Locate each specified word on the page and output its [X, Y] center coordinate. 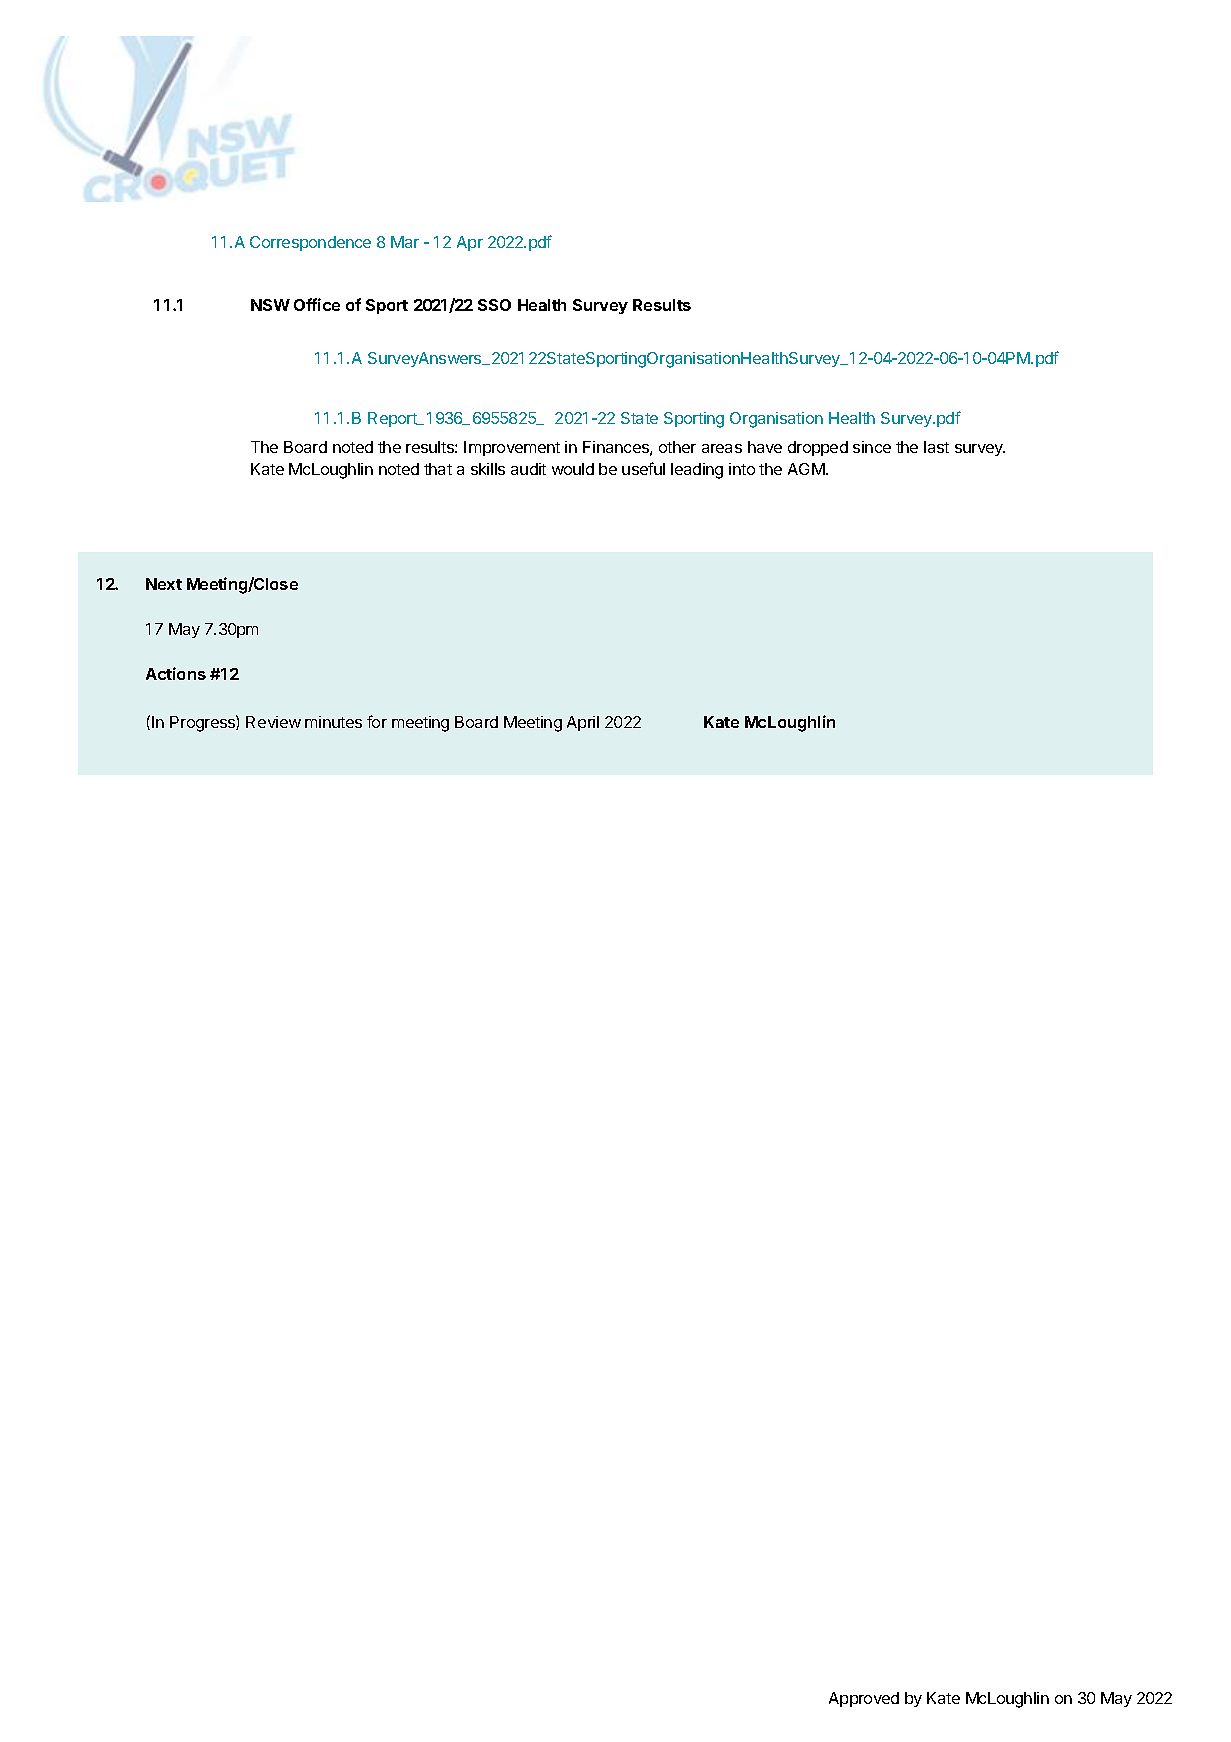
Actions [176, 673]
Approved [864, 1699]
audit [528, 469]
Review [273, 722]
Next [164, 584]
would [573, 469]
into [742, 469]
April [583, 723]
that [438, 469]
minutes [333, 722]
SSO [494, 305]
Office [317, 304]
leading [697, 471]
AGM [807, 469]
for [377, 721]
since [872, 447]
